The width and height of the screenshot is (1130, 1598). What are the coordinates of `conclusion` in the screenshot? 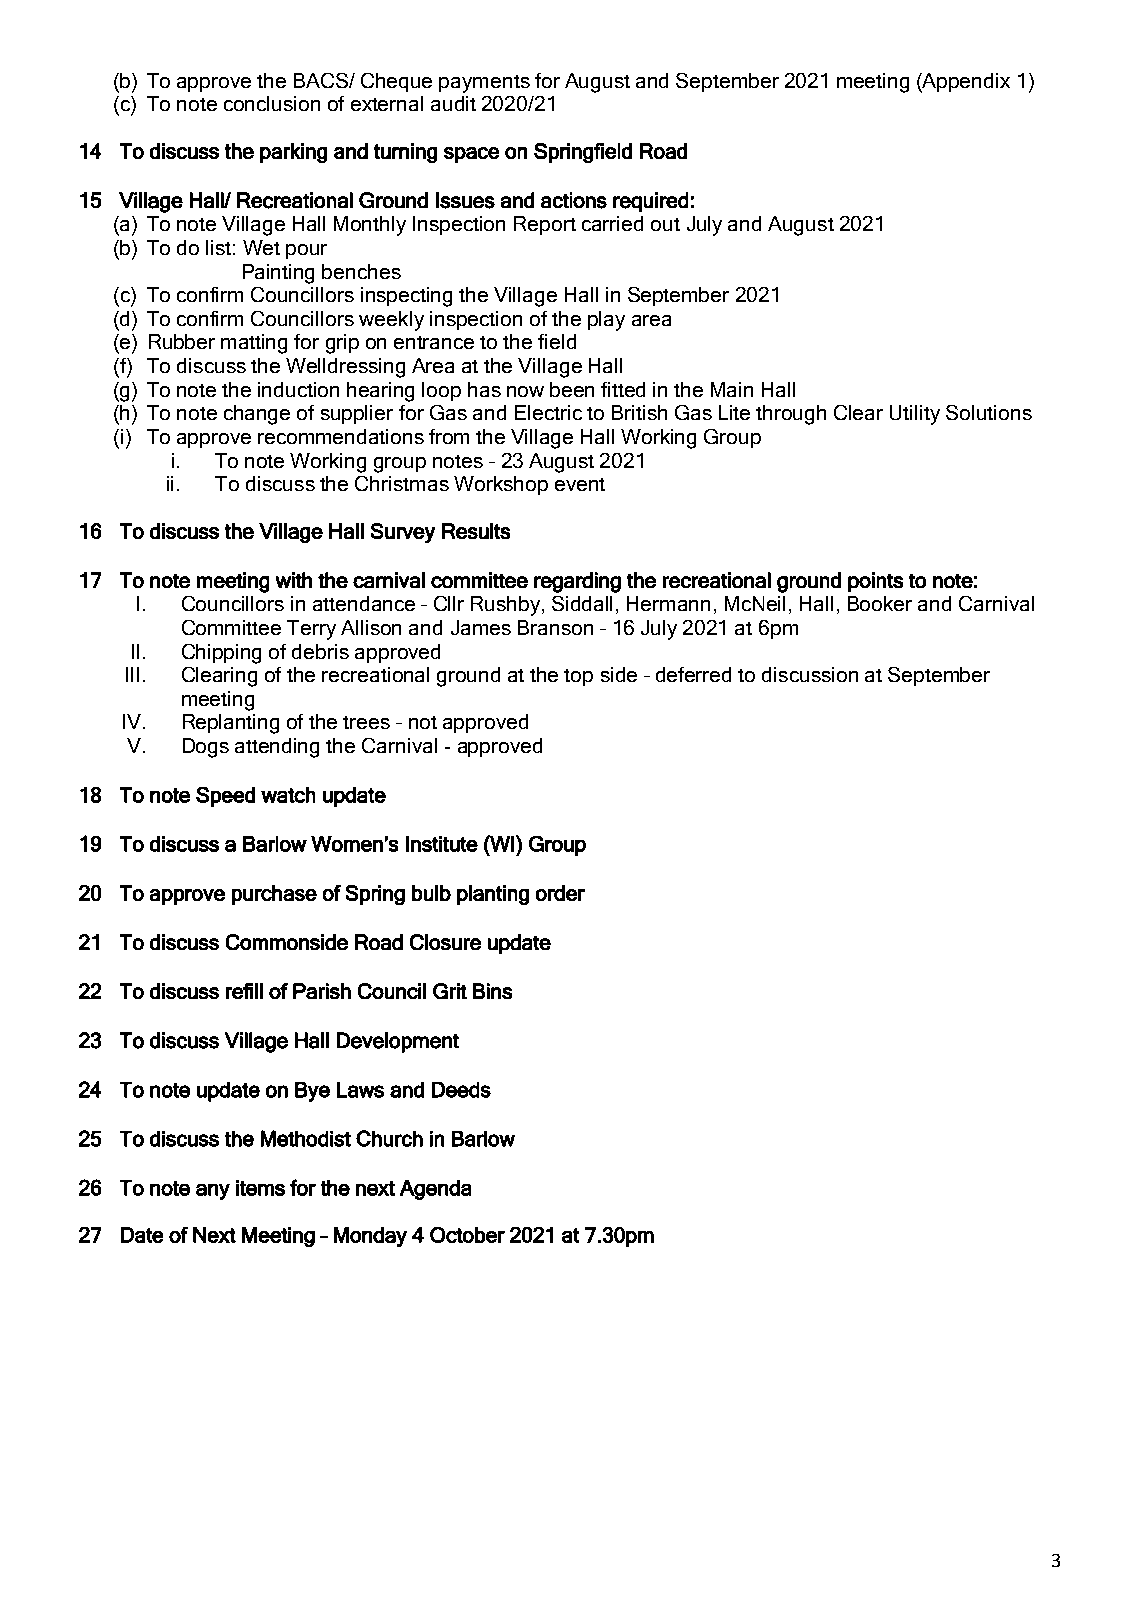 It's located at (272, 103).
